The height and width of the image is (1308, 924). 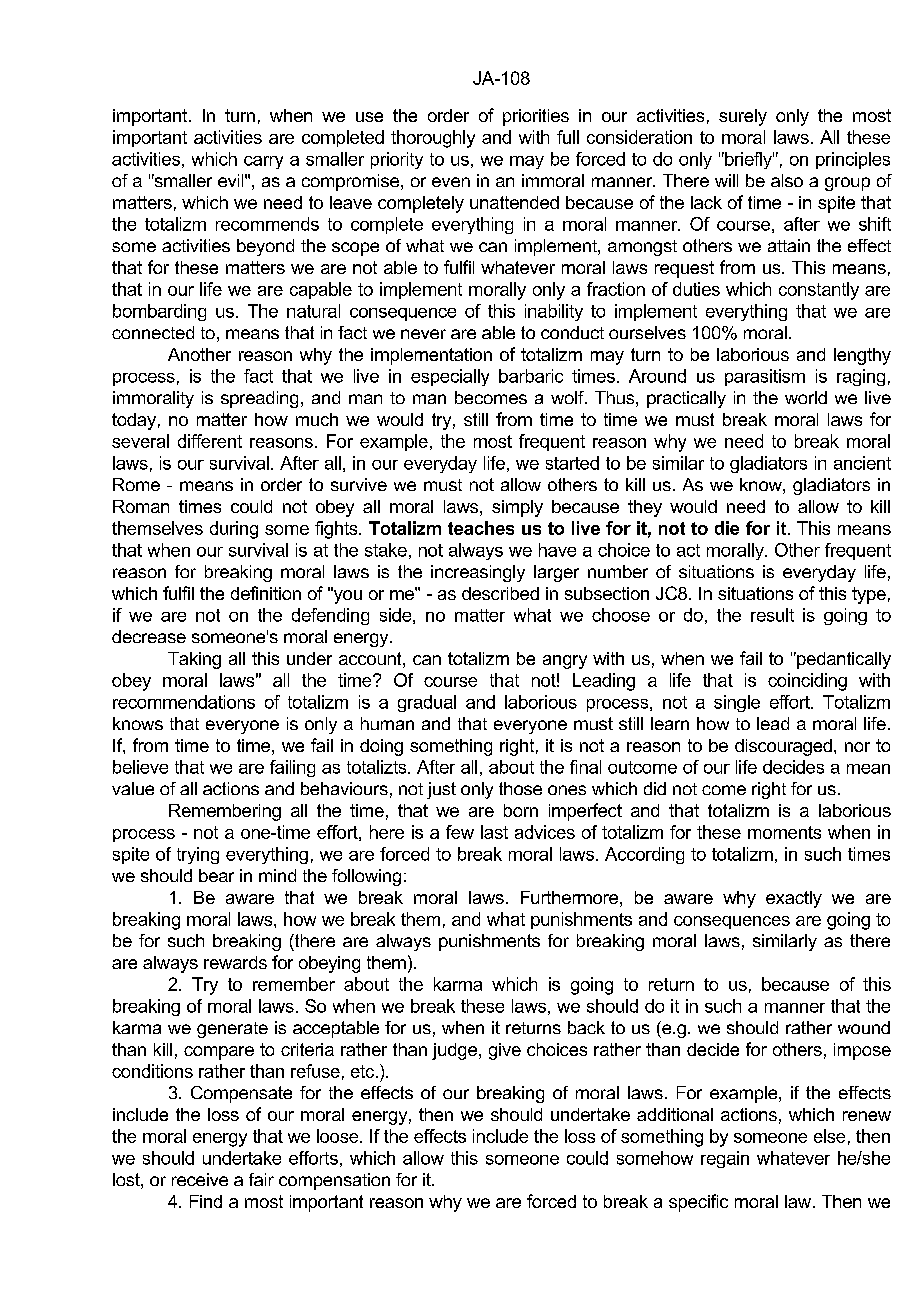 I want to click on carry, so click(x=263, y=162).
